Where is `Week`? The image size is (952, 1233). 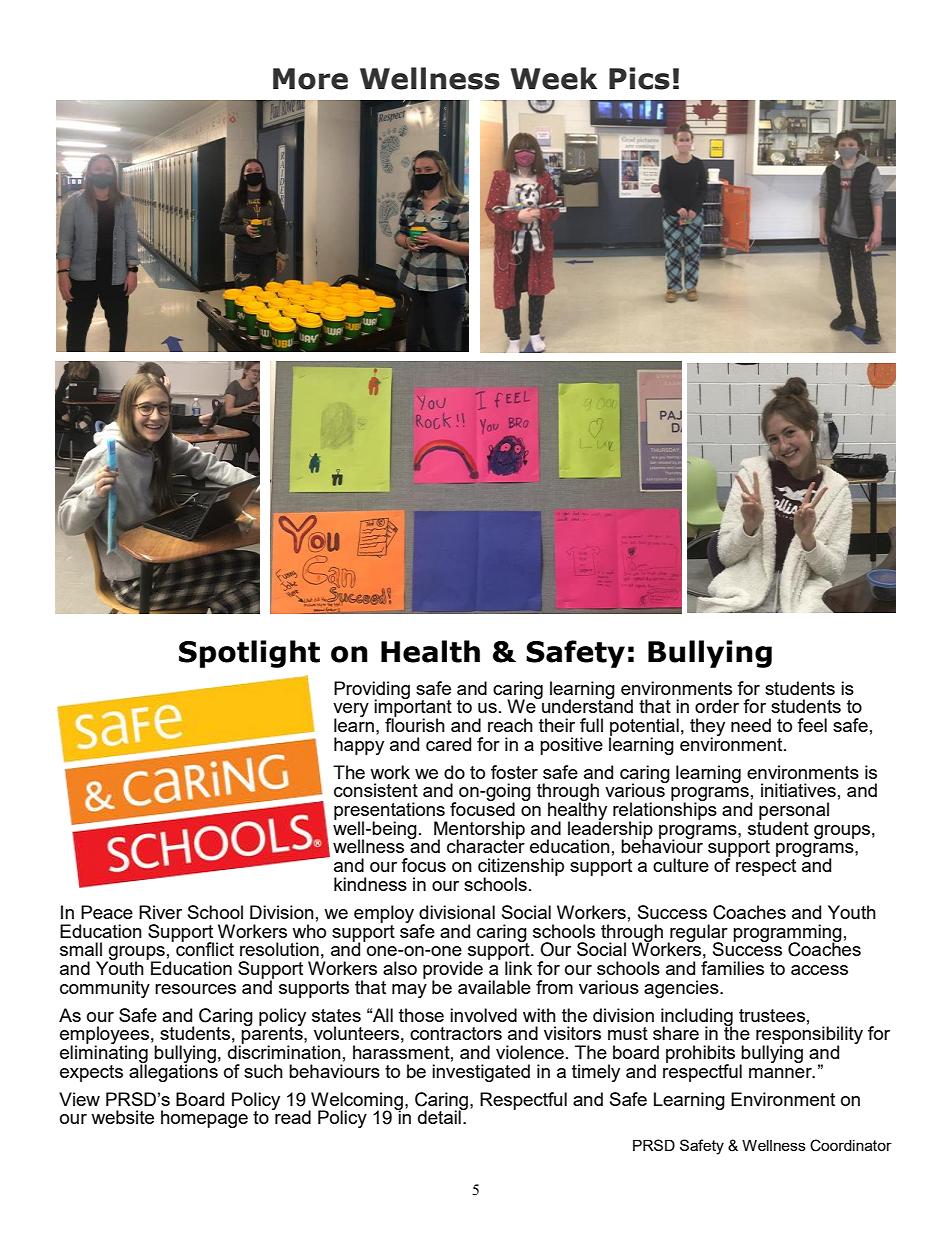 Week is located at coordinates (553, 78).
